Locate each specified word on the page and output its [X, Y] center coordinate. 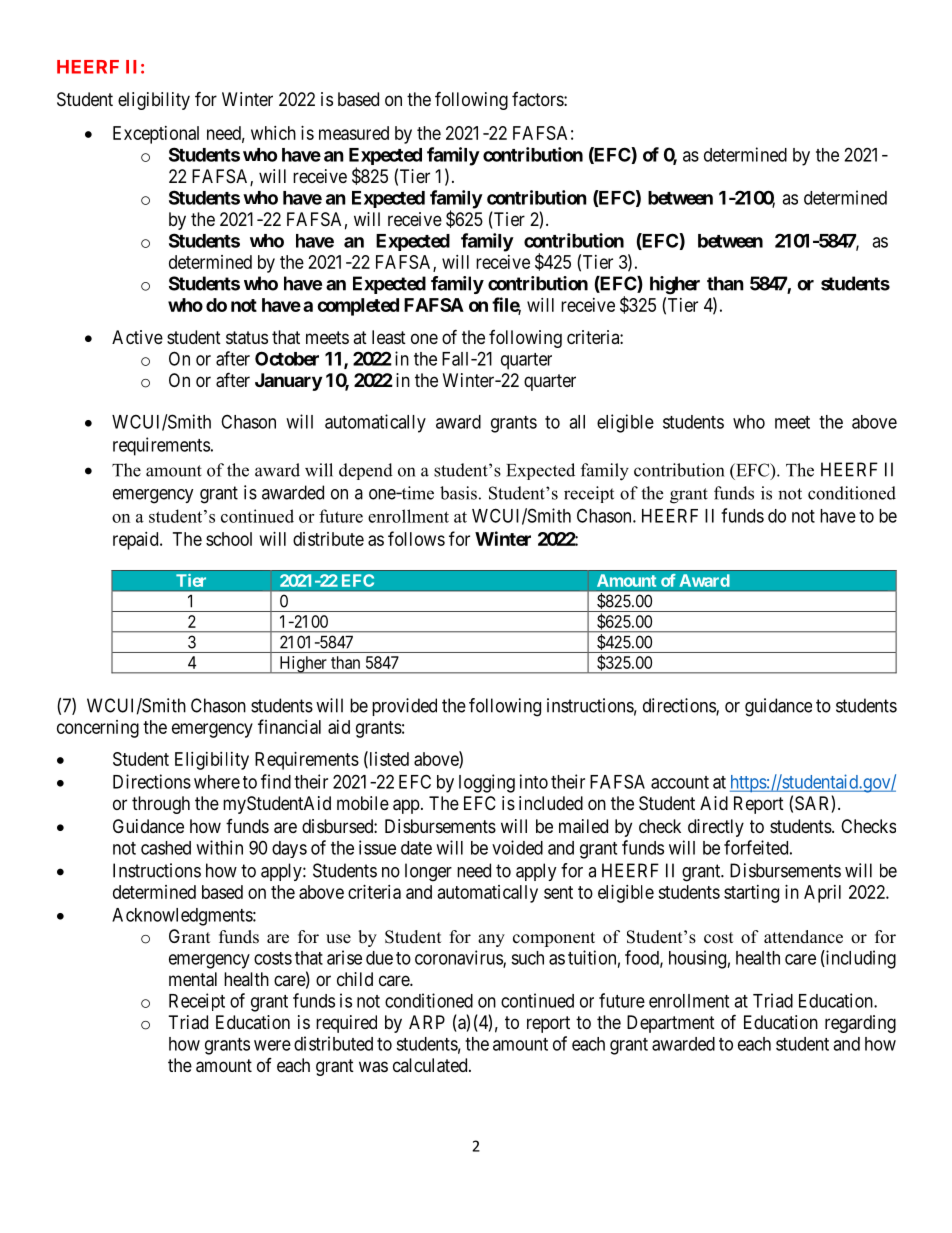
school [229, 539]
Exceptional [156, 135]
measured [354, 133]
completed [358, 307]
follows [416, 538]
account [680, 782]
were [272, 1045]
